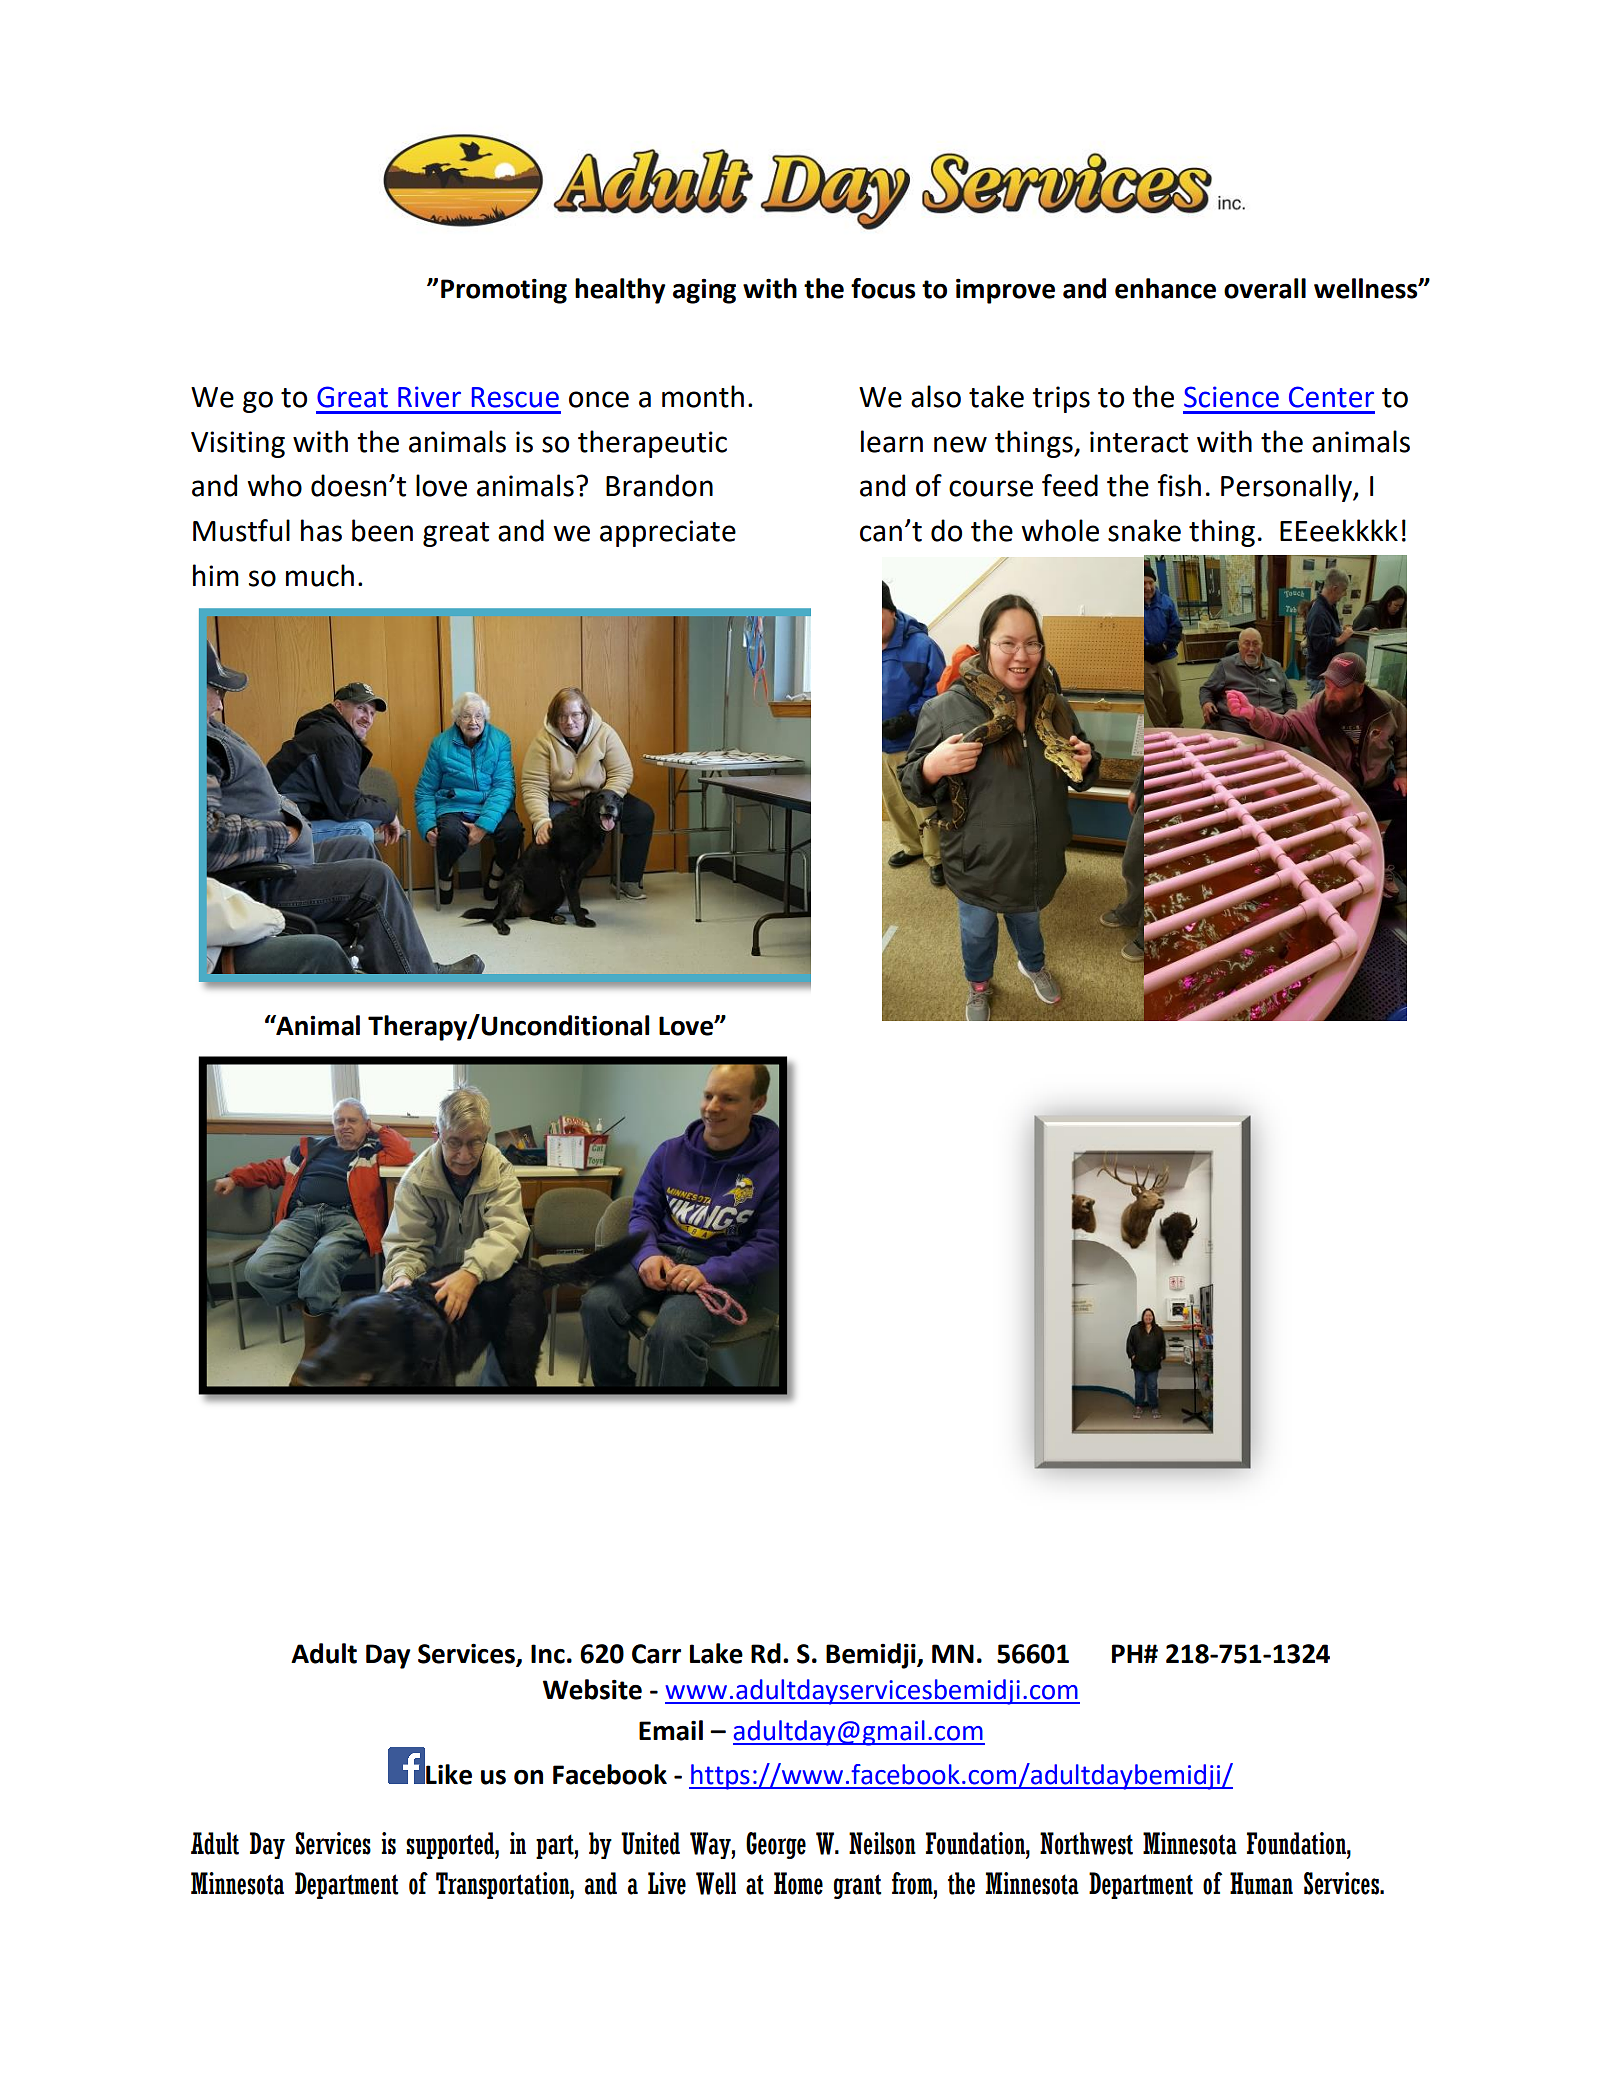  I want to click on River, so click(429, 397).
